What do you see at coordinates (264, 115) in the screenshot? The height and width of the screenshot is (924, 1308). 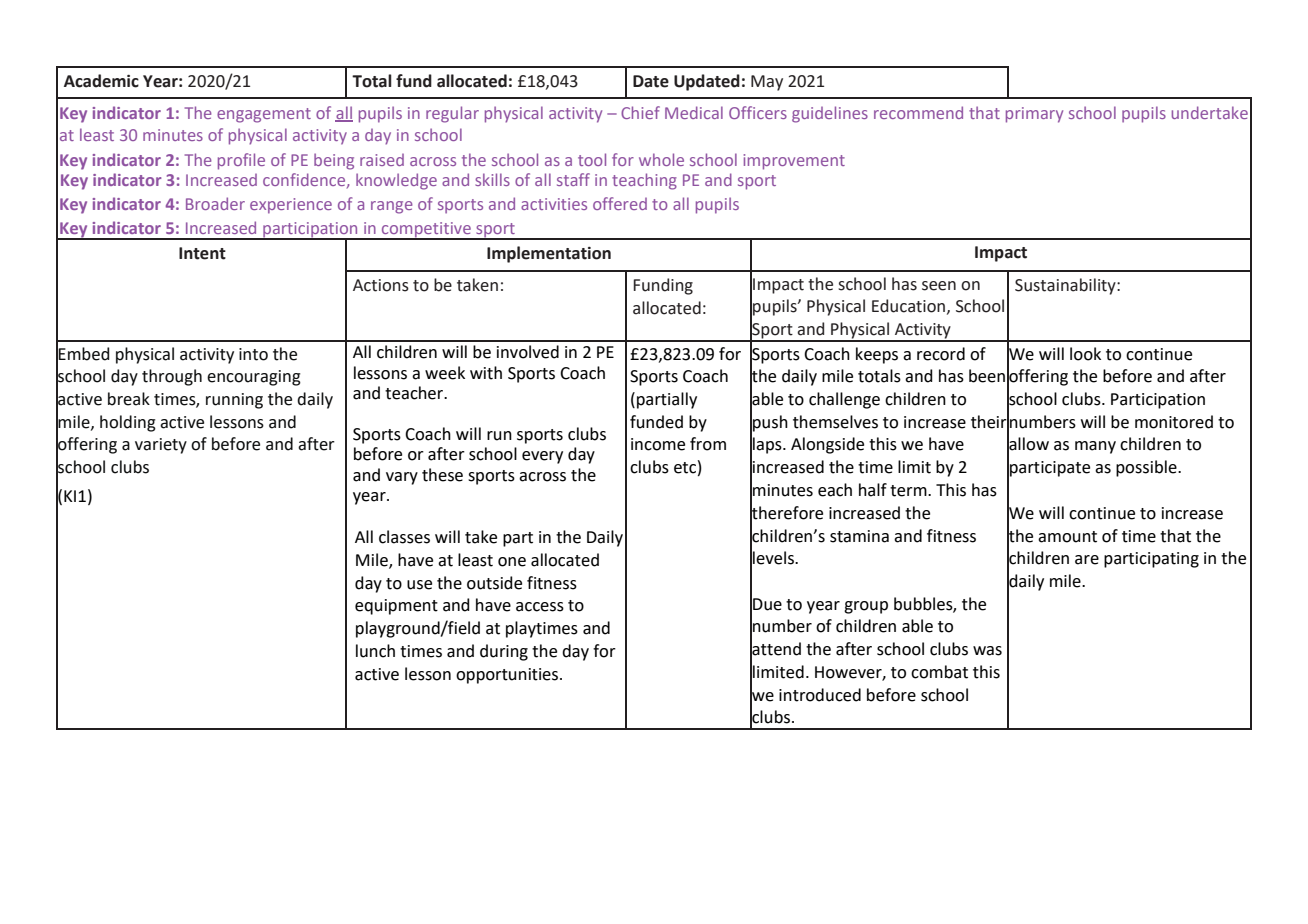 I see `engagement` at bounding box center [264, 115].
